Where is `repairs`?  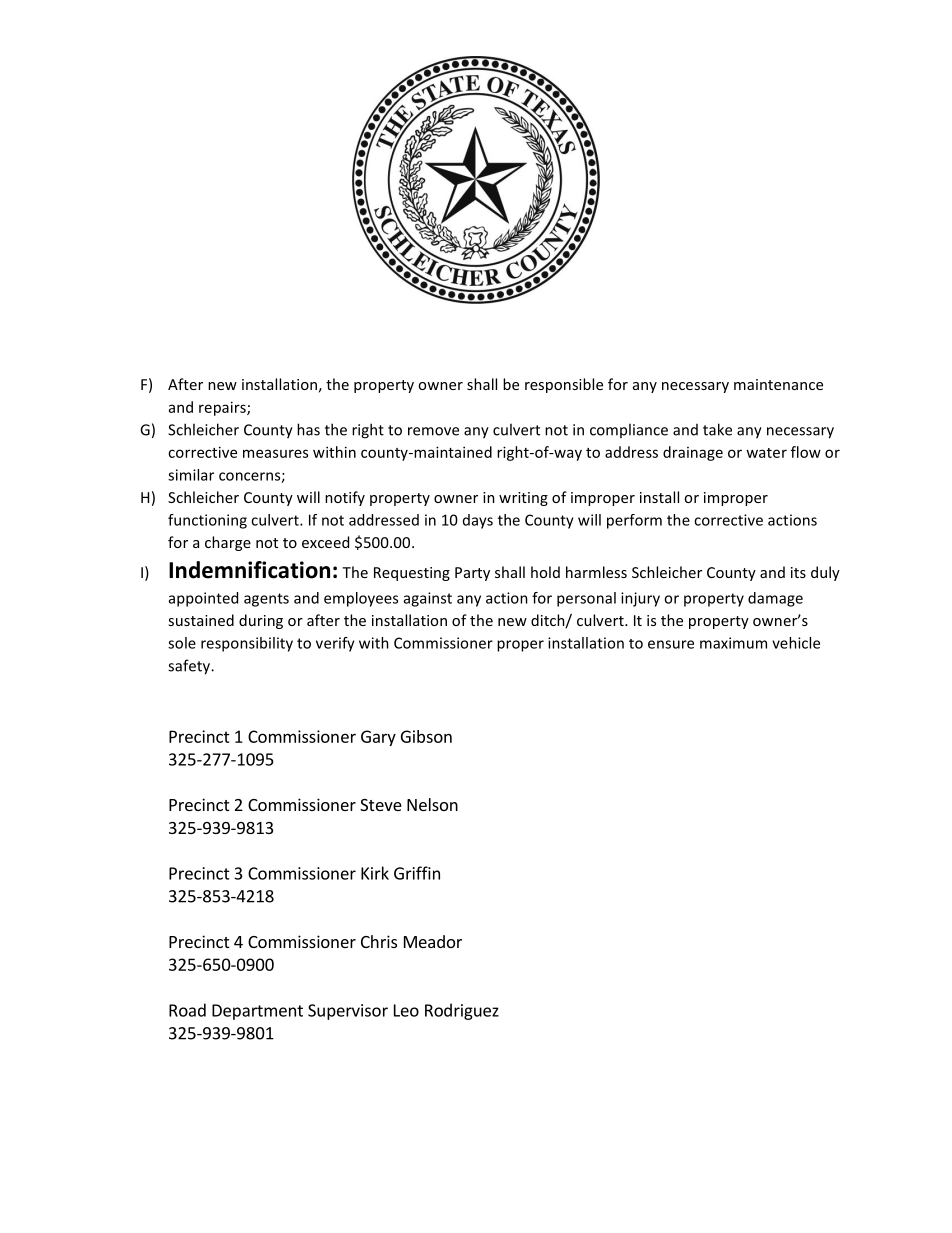 repairs is located at coordinates (223, 408).
